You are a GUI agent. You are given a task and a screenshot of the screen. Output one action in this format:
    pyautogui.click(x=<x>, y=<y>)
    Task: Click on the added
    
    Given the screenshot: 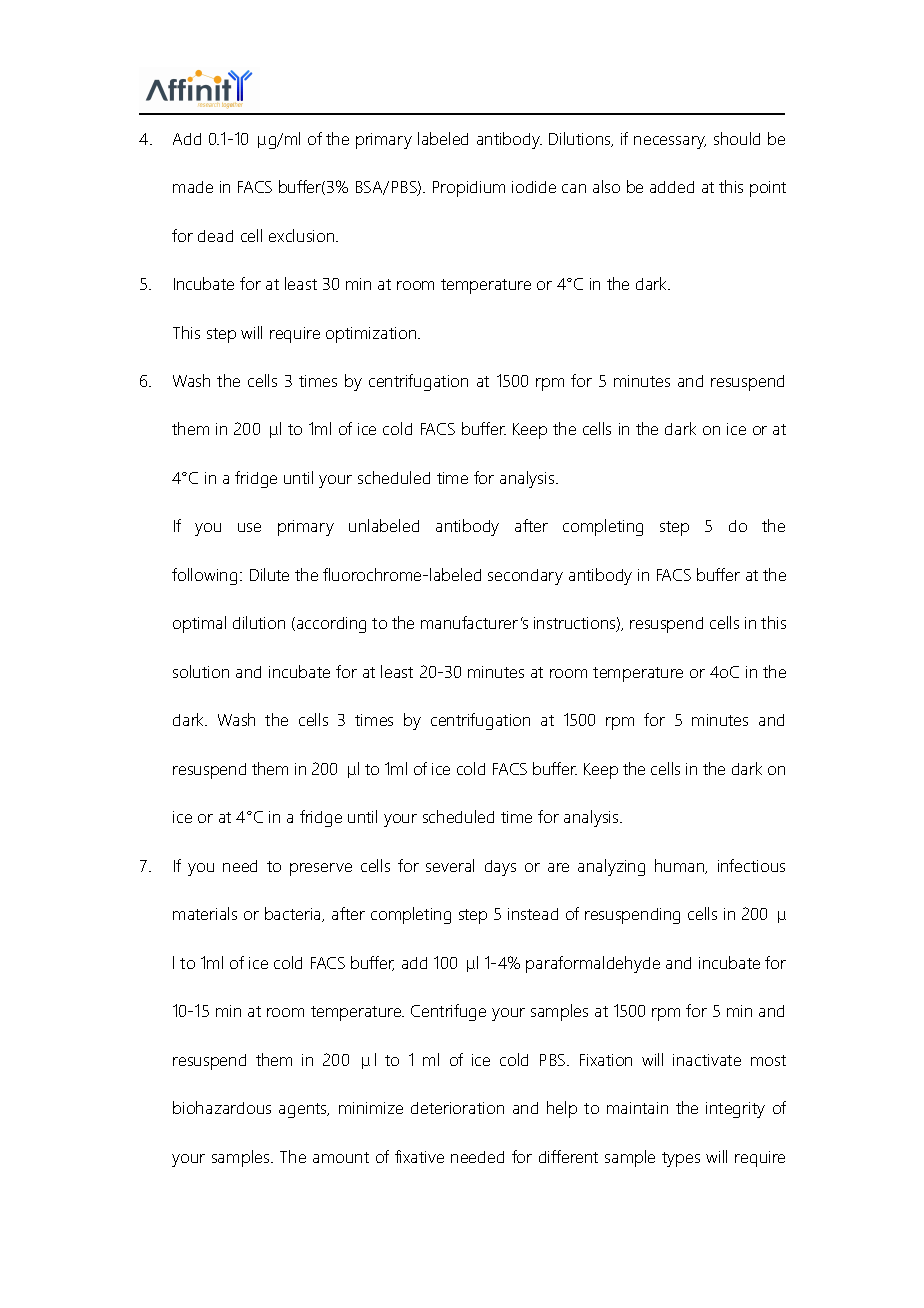 What is the action you would take?
    pyautogui.click(x=672, y=187)
